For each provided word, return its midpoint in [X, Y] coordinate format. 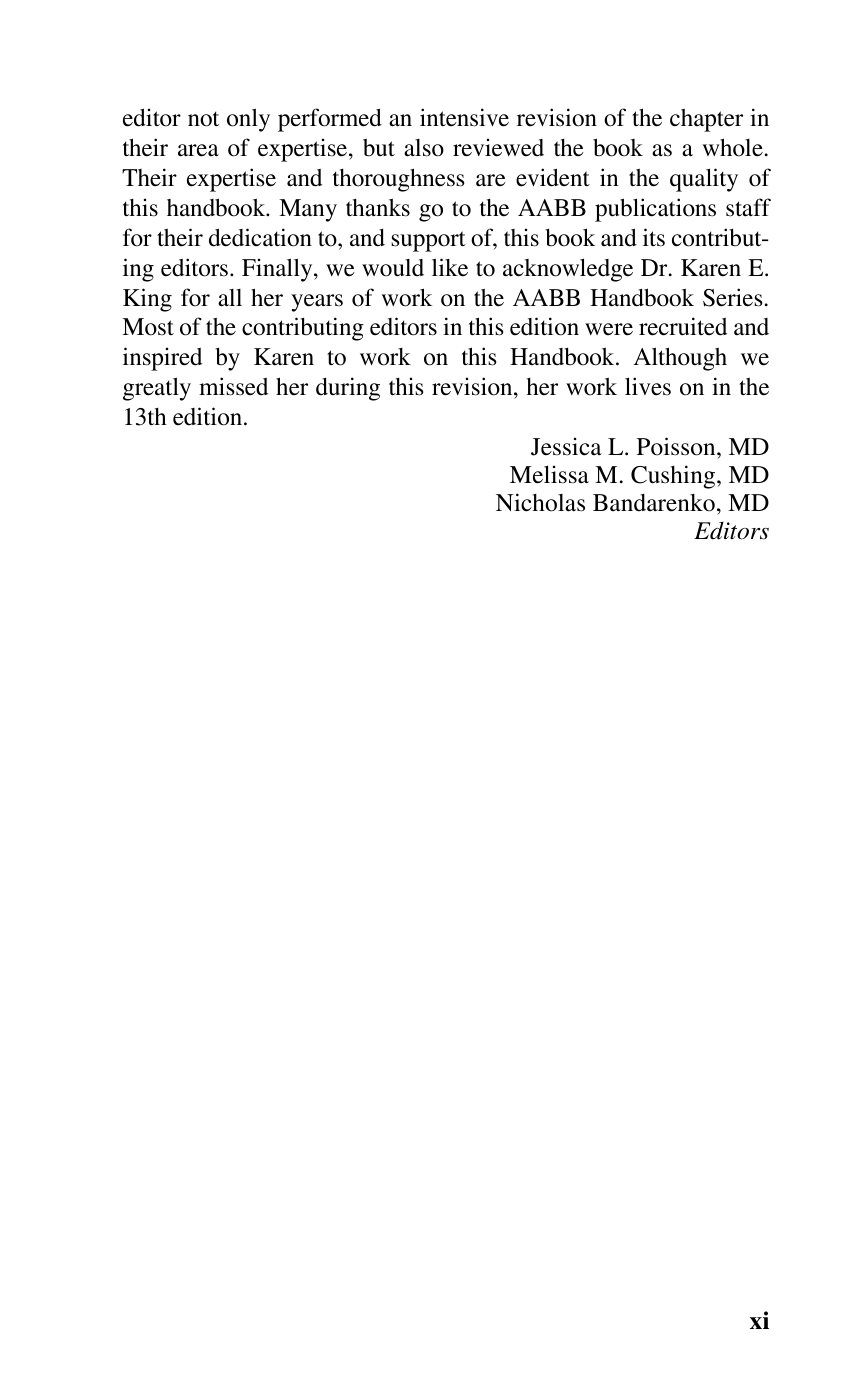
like [450, 267]
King [147, 300]
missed [233, 386]
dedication [260, 237]
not [203, 119]
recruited [683, 326]
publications [655, 210]
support [428, 241]
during [348, 389]
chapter [706, 120]
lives [648, 386]
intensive [464, 117]
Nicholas [540, 502]
